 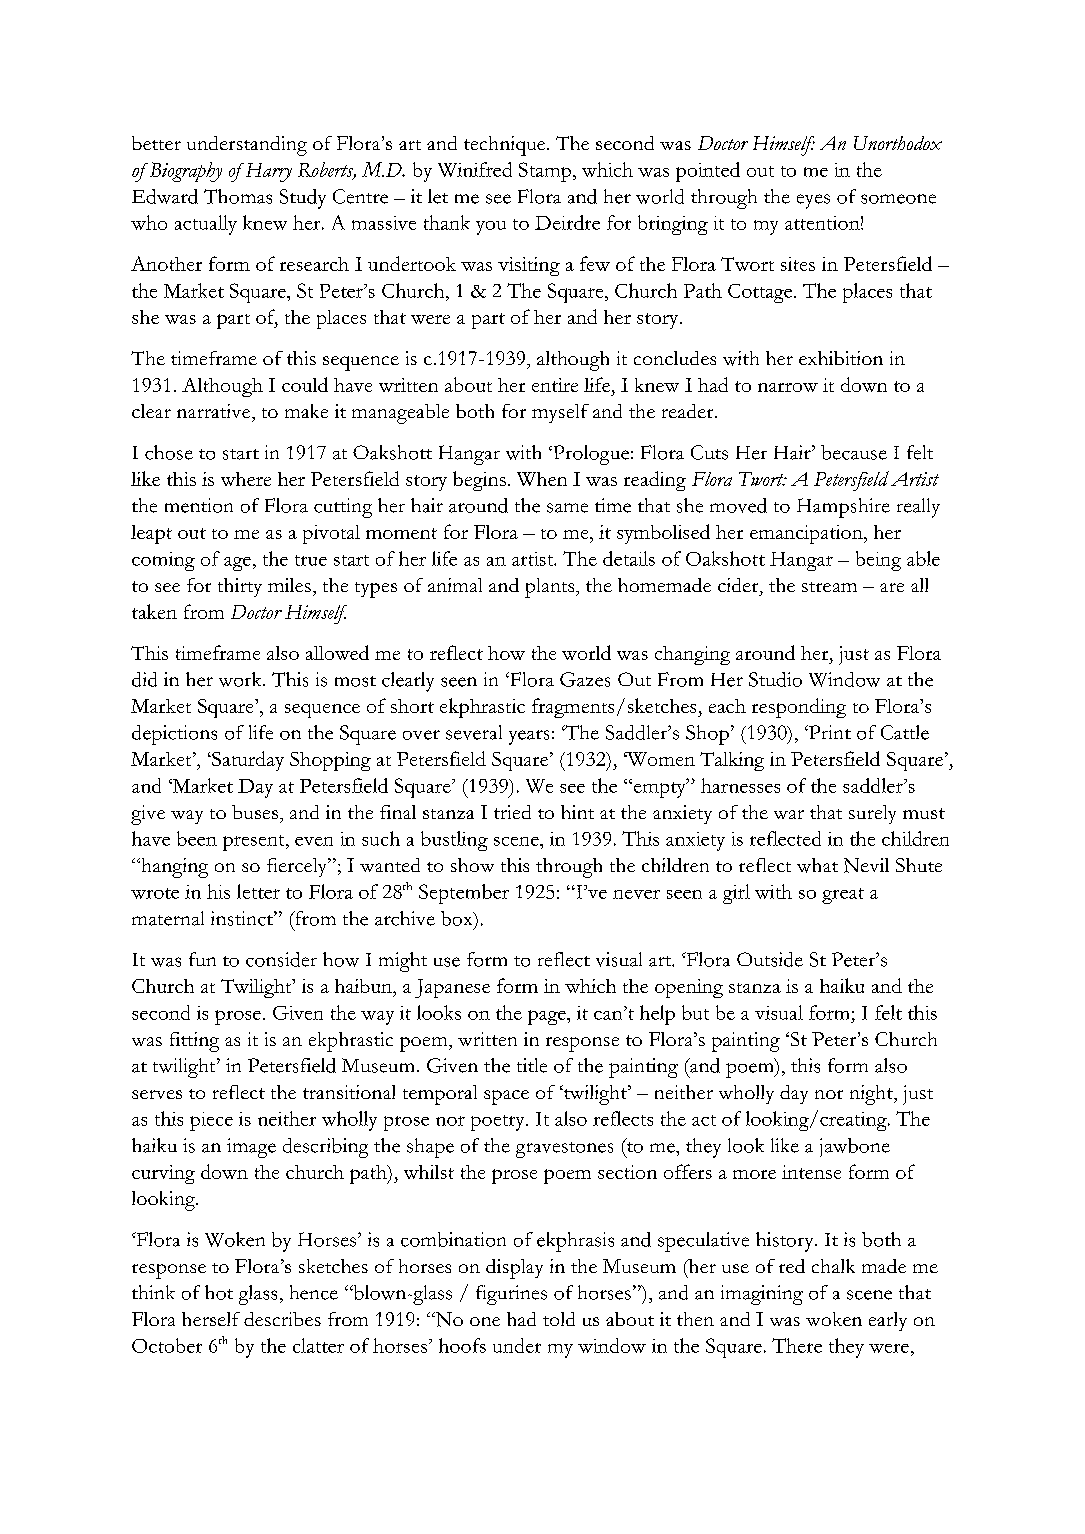 What do you see at coordinates (799, 708) in the screenshot?
I see `responding` at bounding box center [799, 708].
